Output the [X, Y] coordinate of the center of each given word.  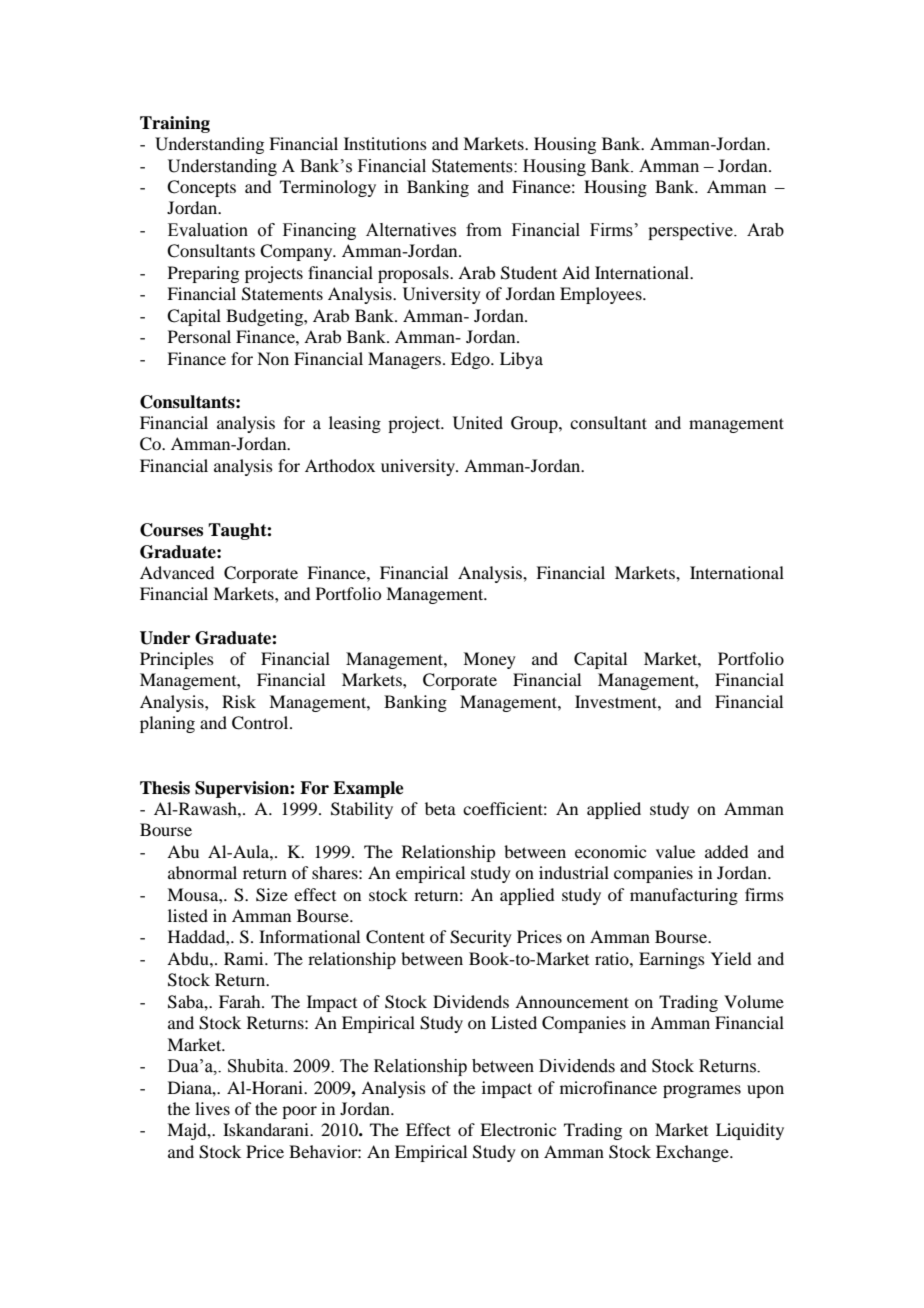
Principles [177, 660]
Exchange [693, 1153]
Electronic [518, 1129]
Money [489, 660]
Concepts [201, 188]
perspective [691, 231]
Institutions [385, 143]
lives [212, 1108]
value [675, 851]
